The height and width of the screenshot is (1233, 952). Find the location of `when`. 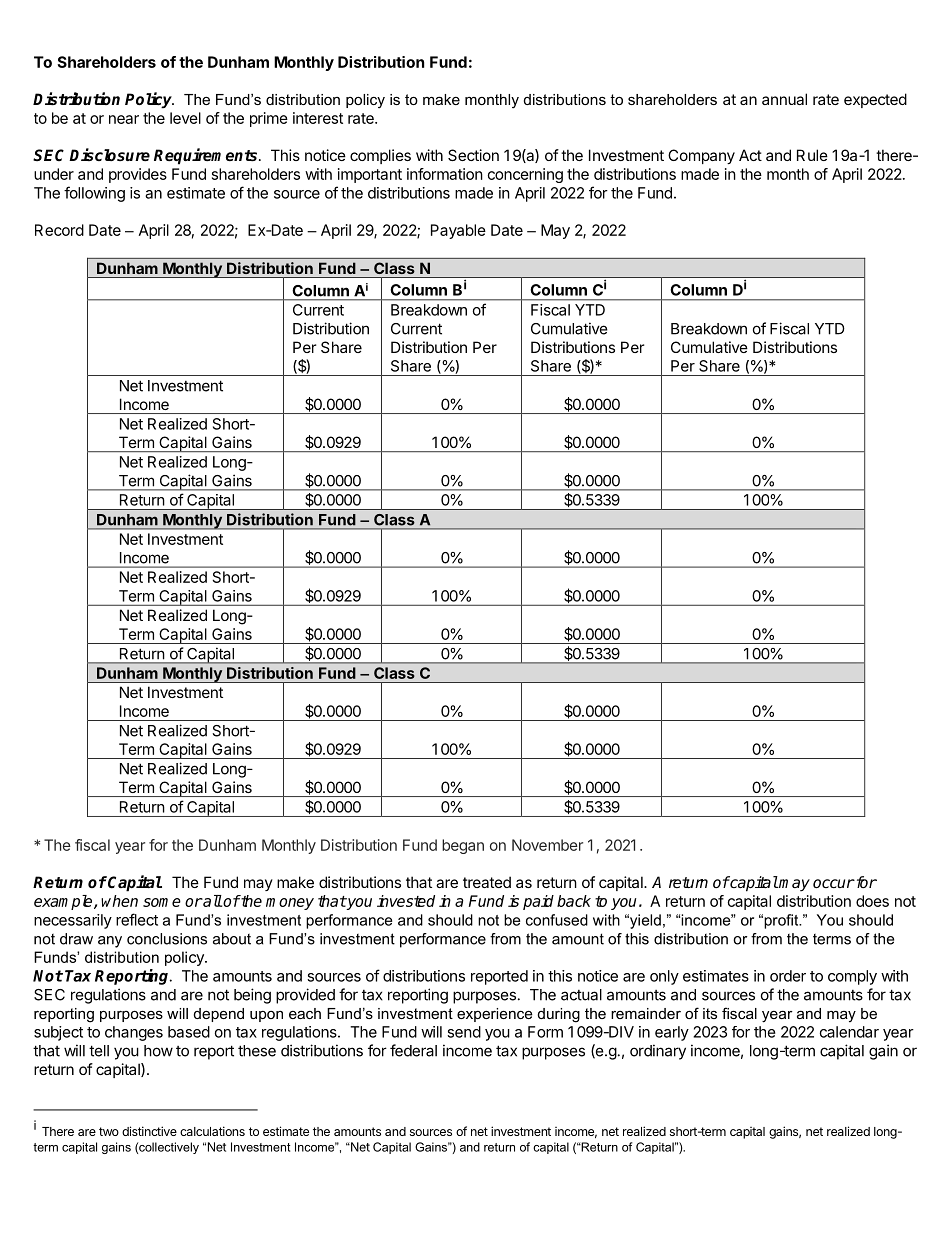

when is located at coordinates (119, 901).
